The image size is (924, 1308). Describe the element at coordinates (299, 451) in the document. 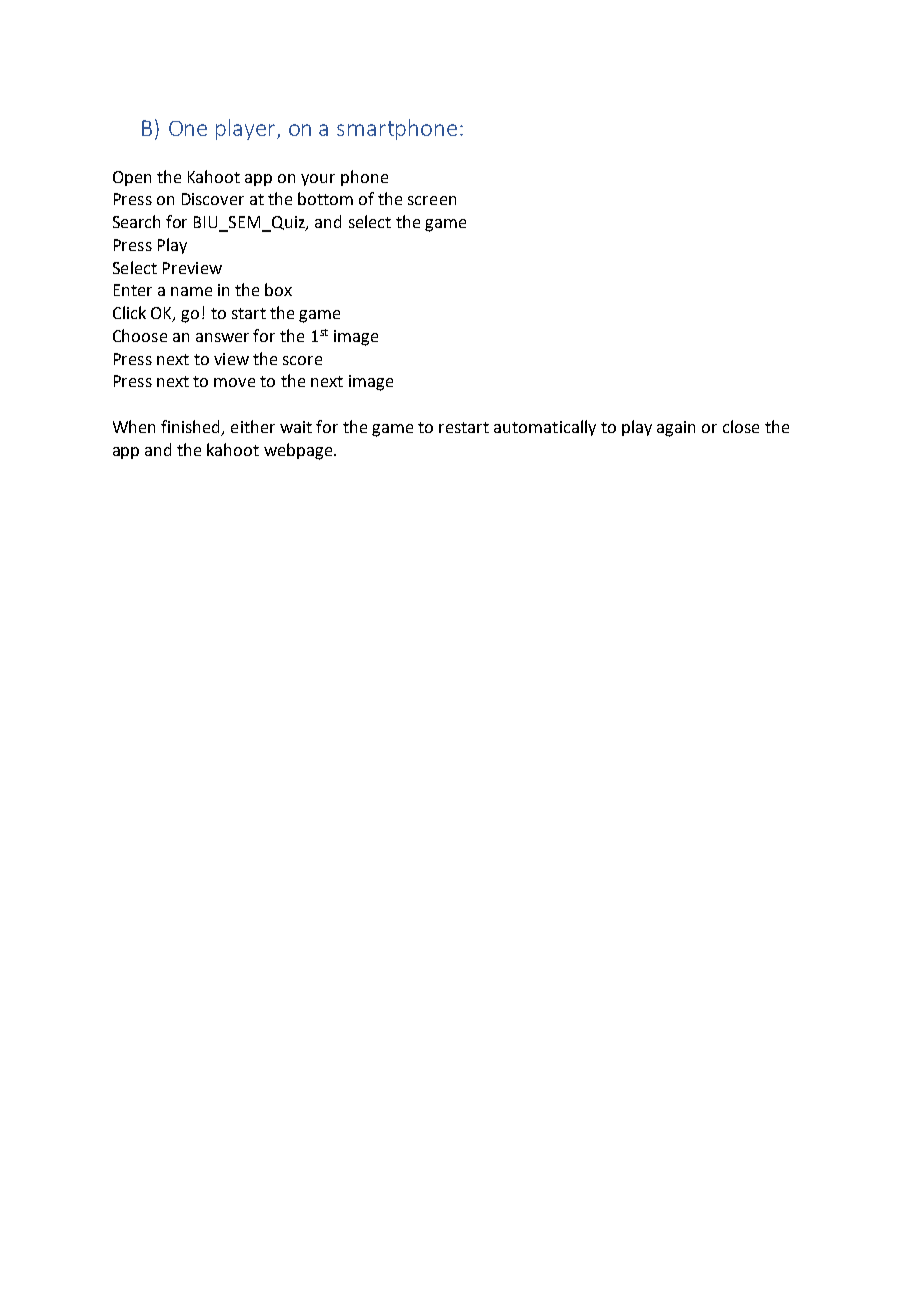

I see `webpage` at that location.
